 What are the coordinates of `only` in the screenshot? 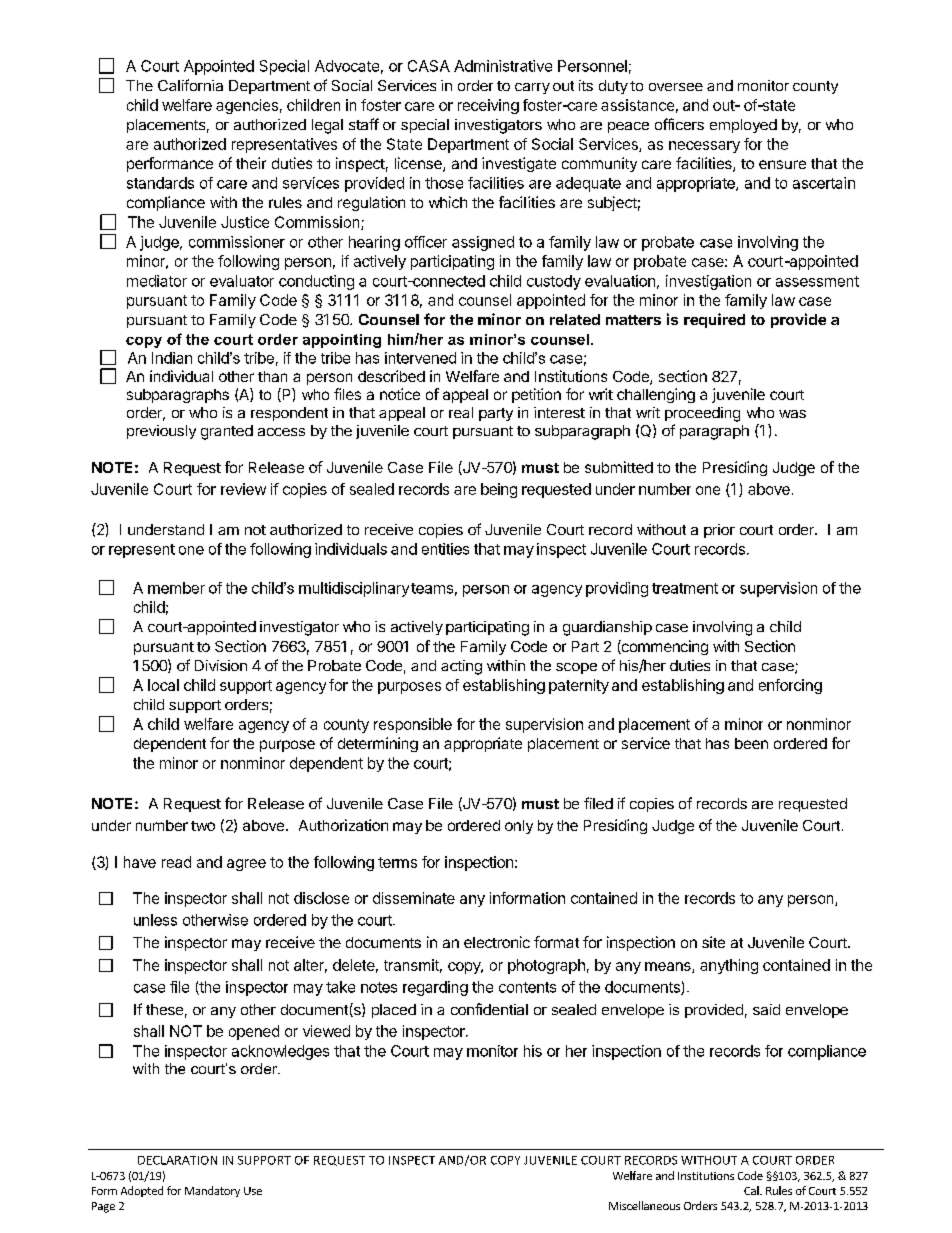 It's located at (519, 827).
